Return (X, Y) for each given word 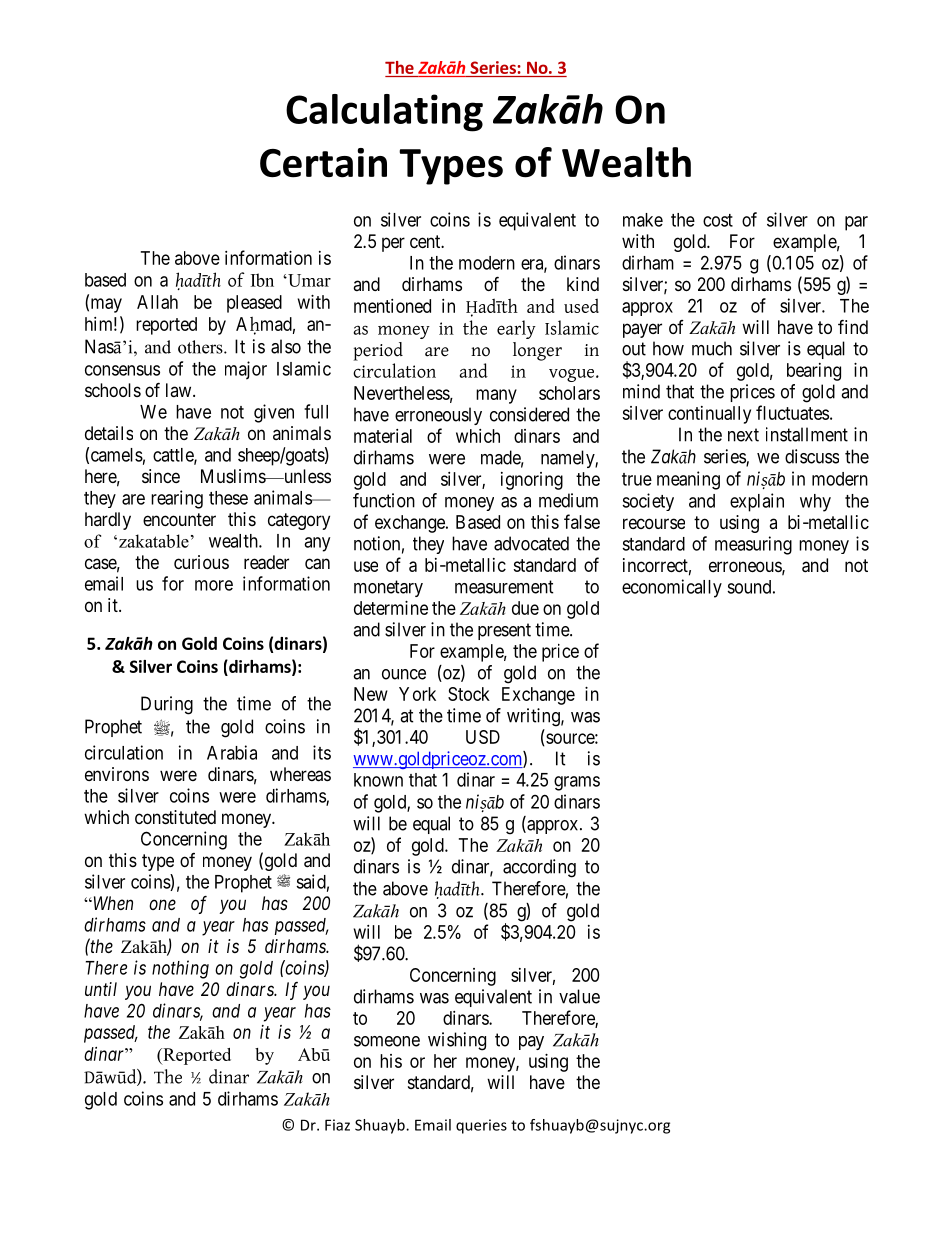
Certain (323, 163)
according (539, 868)
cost (718, 220)
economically (672, 588)
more (214, 585)
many (496, 396)
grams (577, 783)
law (180, 390)
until (101, 989)
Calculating (384, 113)
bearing (814, 372)
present (504, 631)
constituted (175, 817)
